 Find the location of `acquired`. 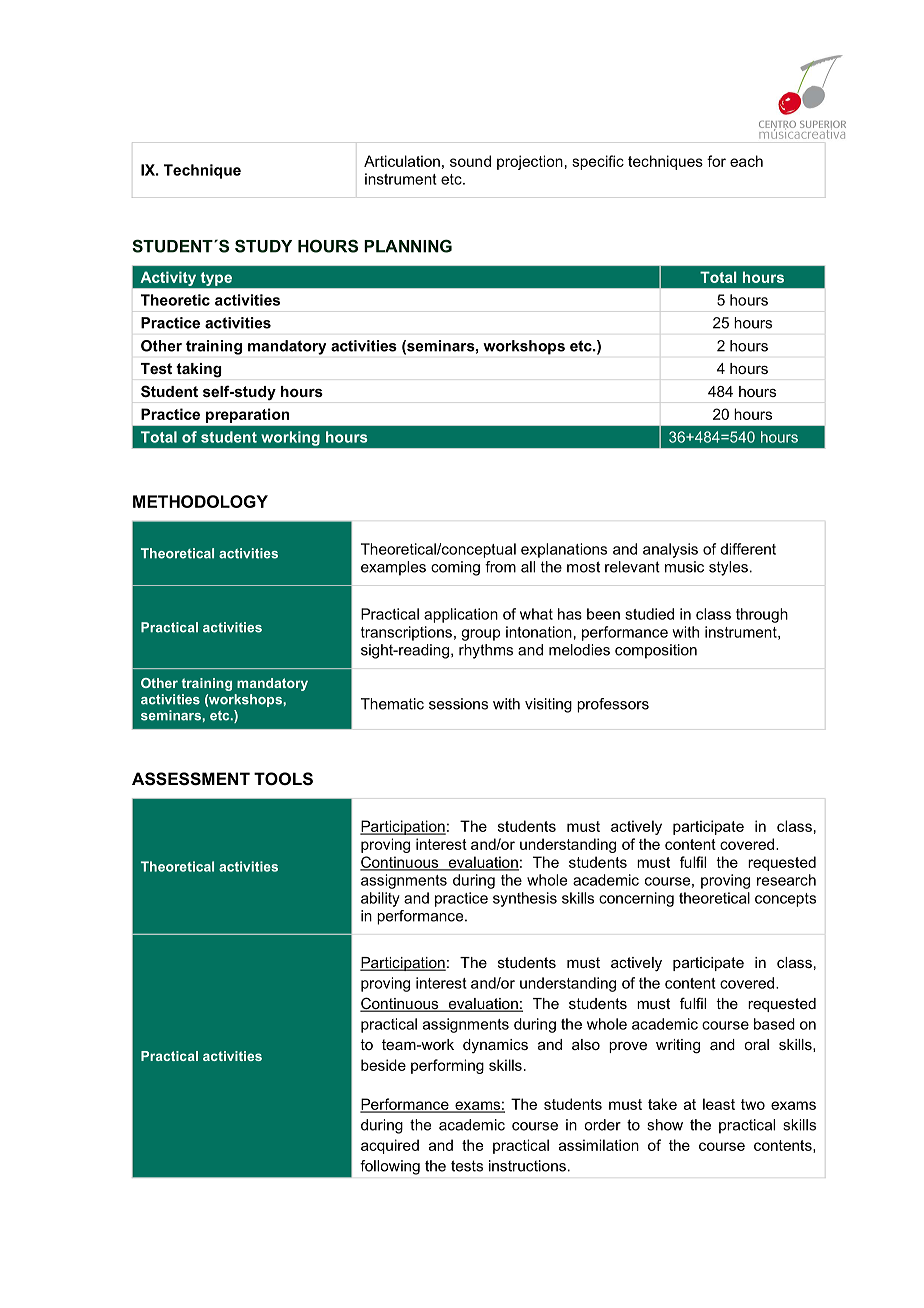

acquired is located at coordinates (390, 1146).
